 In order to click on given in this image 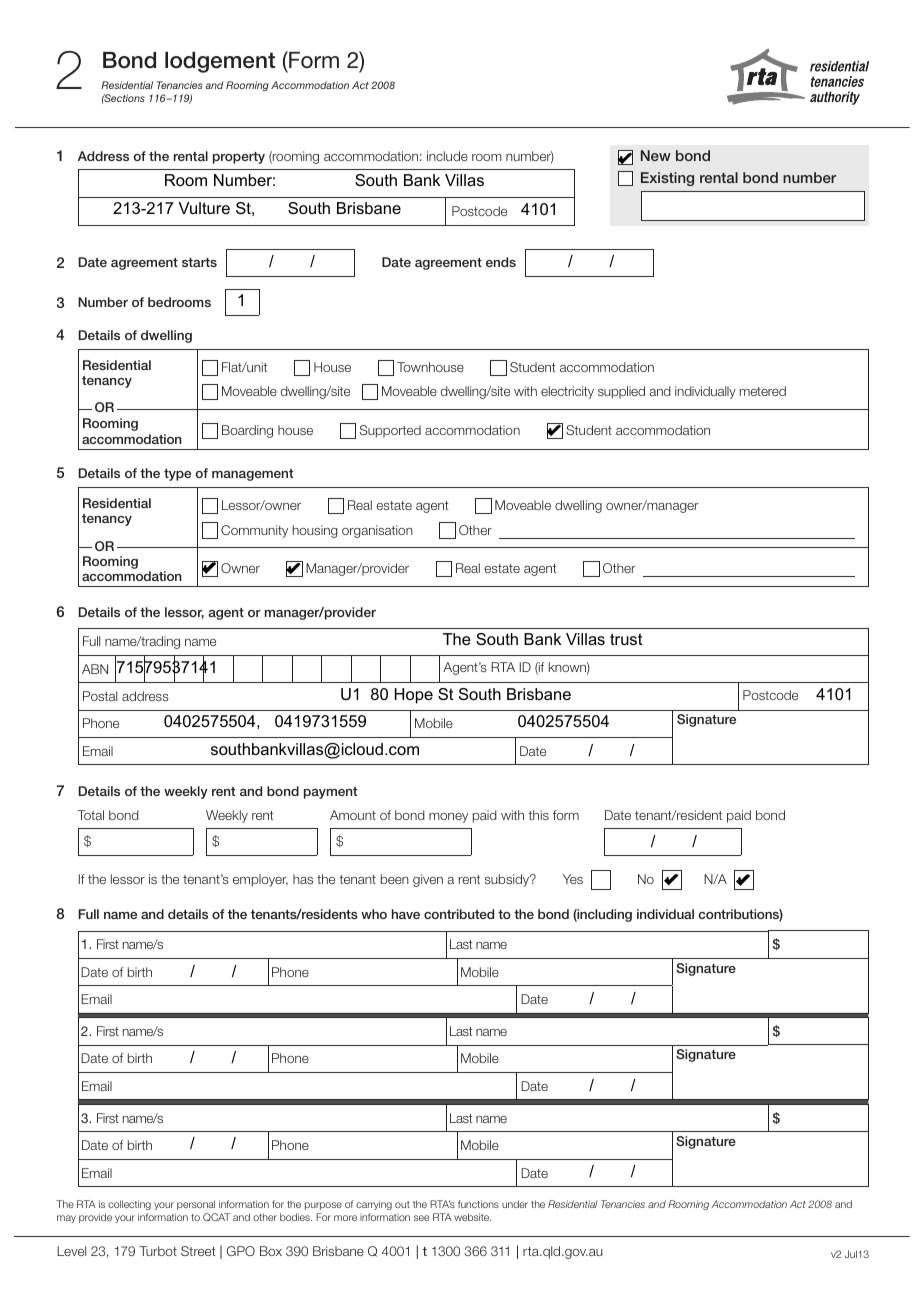, I will do `click(428, 880)`.
